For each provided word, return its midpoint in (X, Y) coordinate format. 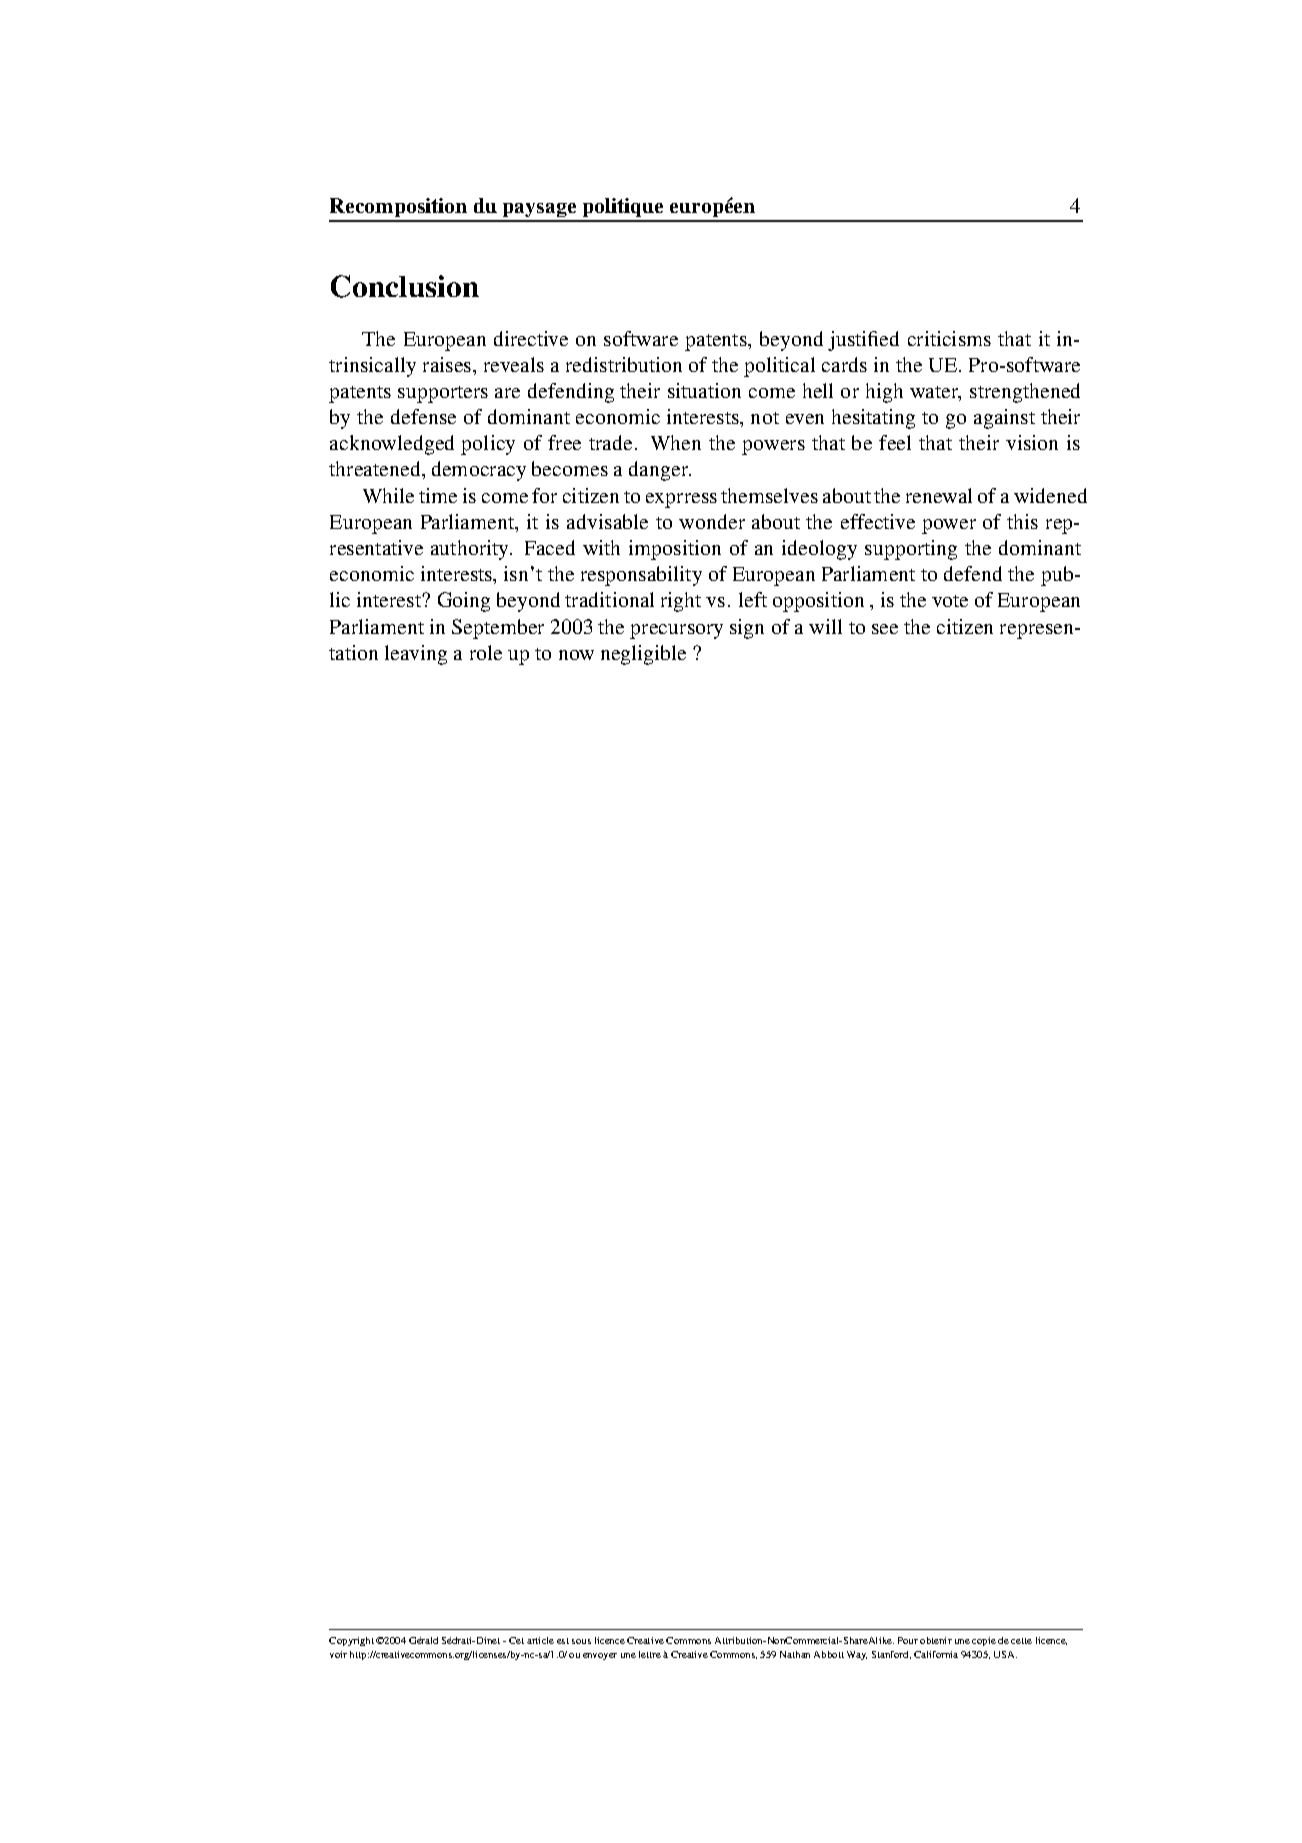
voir (338, 1654)
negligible (643, 655)
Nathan (795, 1654)
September (498, 629)
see (885, 629)
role (486, 652)
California (936, 1654)
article (540, 1640)
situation (704, 390)
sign (747, 629)
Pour (908, 1640)
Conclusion (405, 286)
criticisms (949, 338)
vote (950, 601)
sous (581, 1641)
